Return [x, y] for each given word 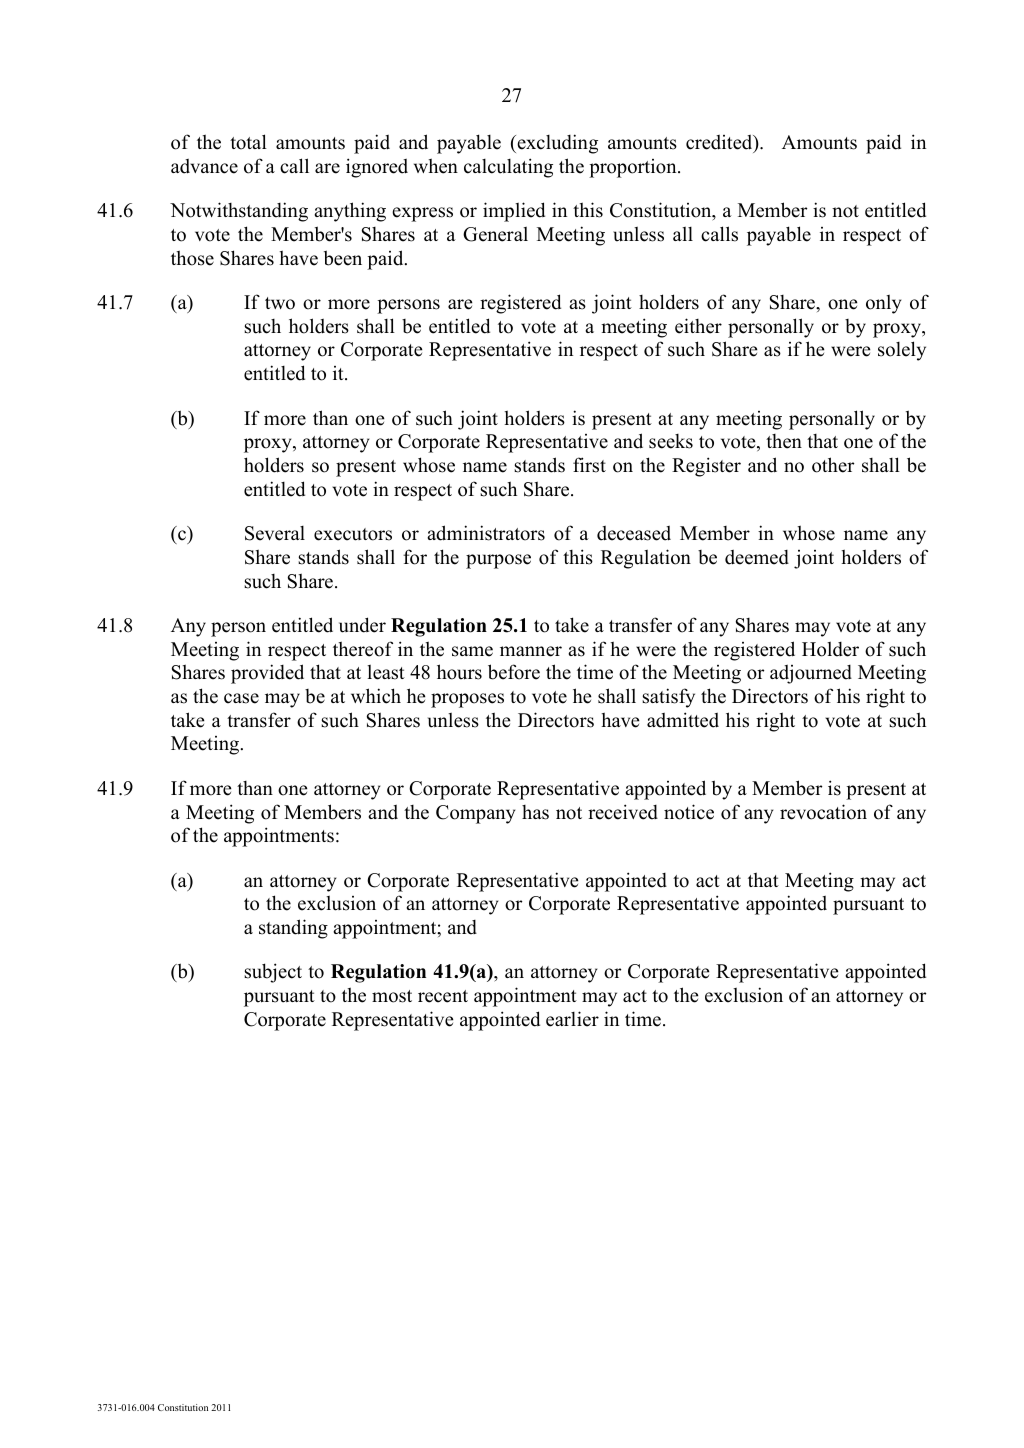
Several [275, 533]
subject [273, 973]
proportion [634, 168]
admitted [683, 720]
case [241, 698]
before [514, 672]
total [248, 142]
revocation [823, 812]
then [784, 441]
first [589, 465]
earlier [572, 1019]
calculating [508, 168]
